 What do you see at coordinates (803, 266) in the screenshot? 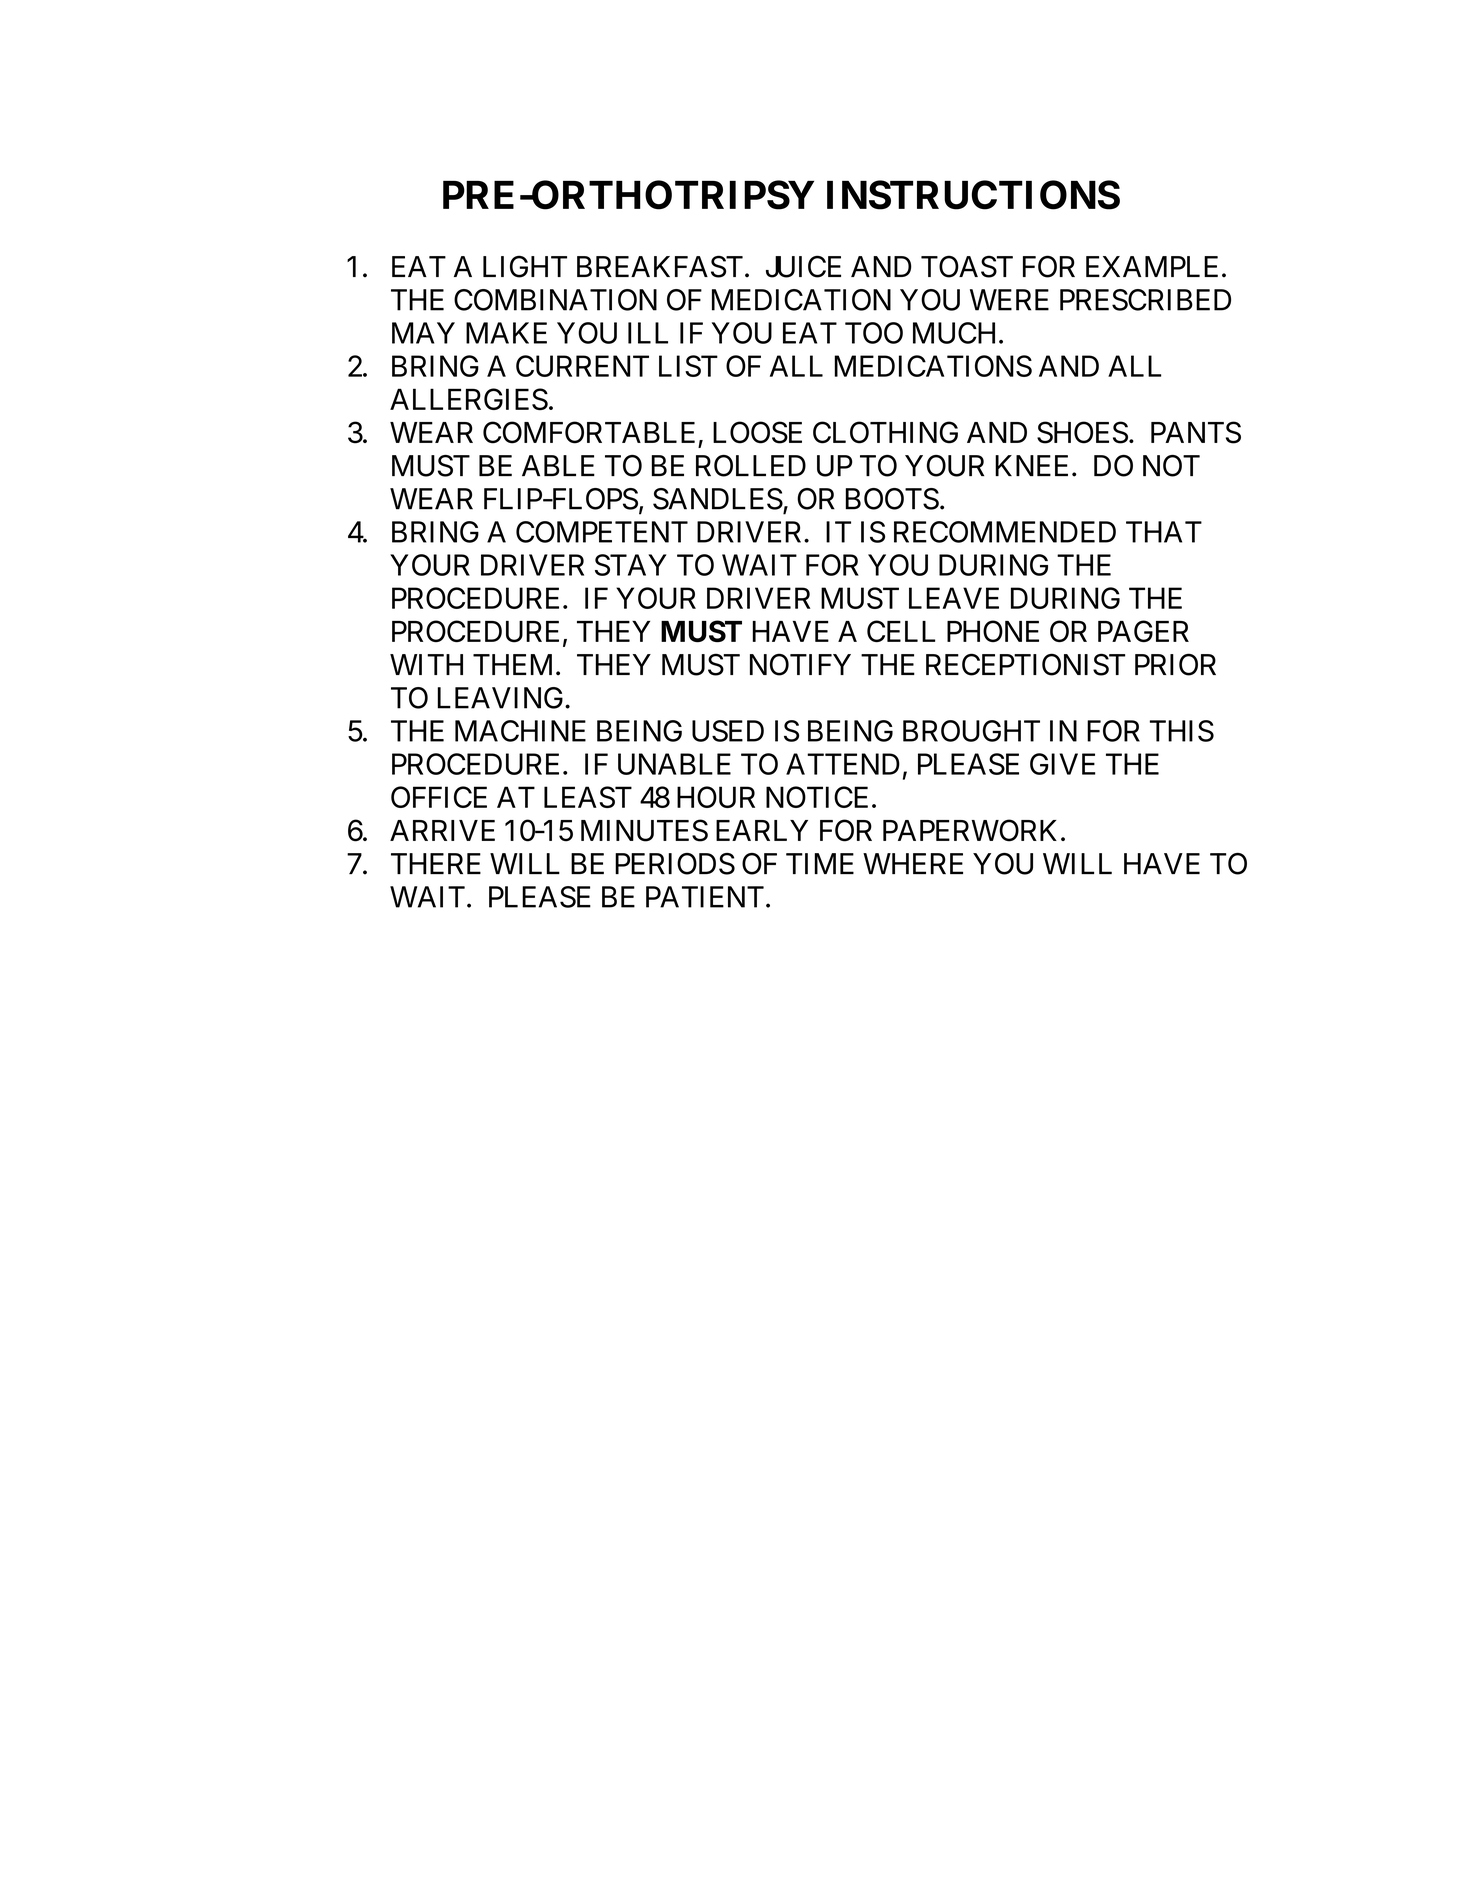
I see `JUICE` at bounding box center [803, 266].
